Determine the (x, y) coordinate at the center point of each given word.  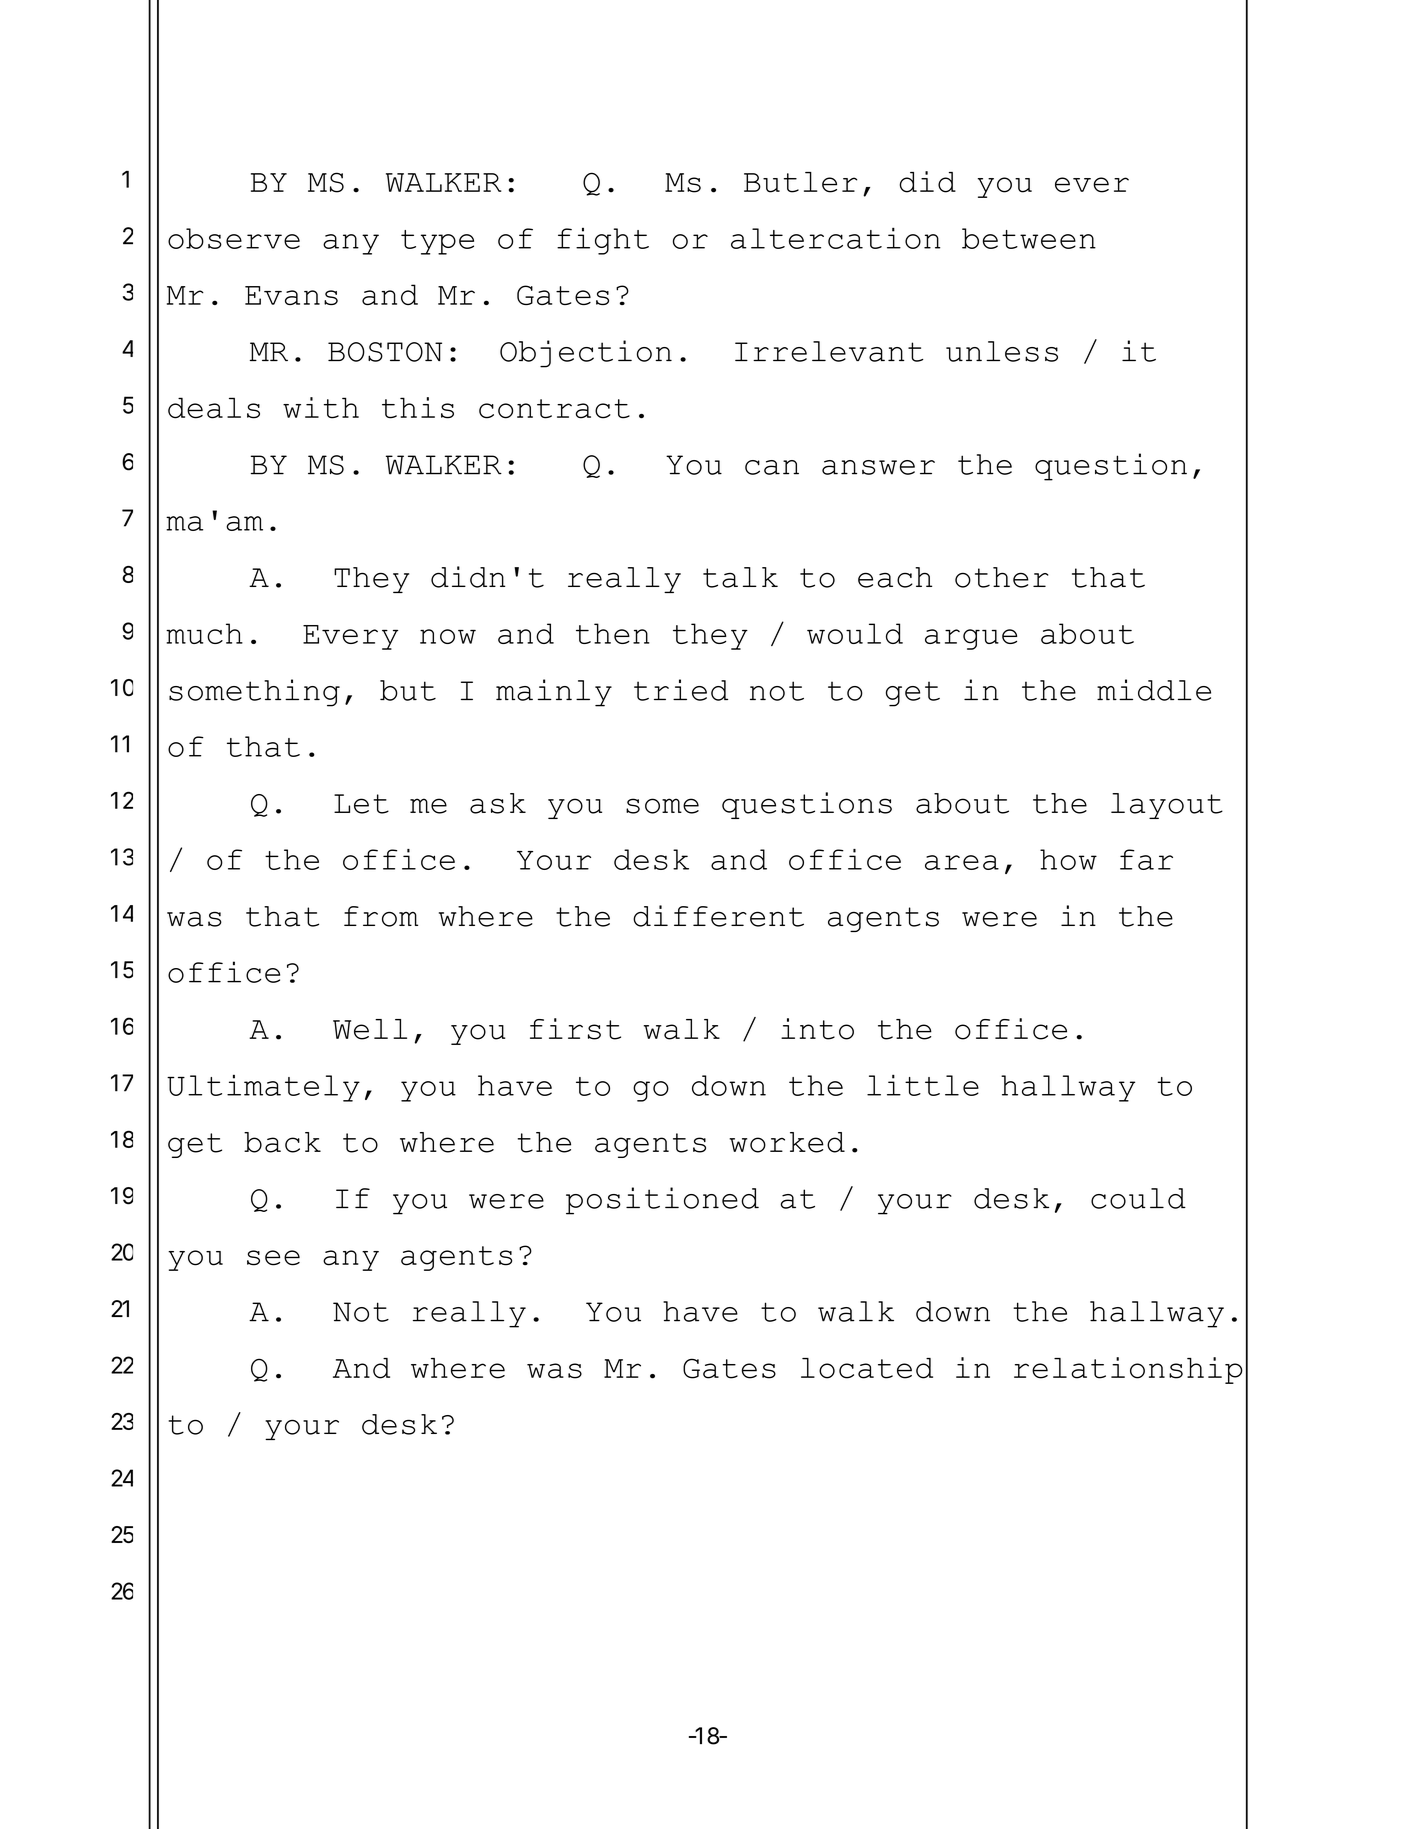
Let (361, 804)
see (273, 1258)
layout (1167, 806)
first (575, 1029)
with (321, 408)
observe (234, 238)
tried (681, 690)
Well (370, 1029)
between (1029, 238)
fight (603, 241)
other (1001, 577)
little (923, 1085)
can (772, 467)
